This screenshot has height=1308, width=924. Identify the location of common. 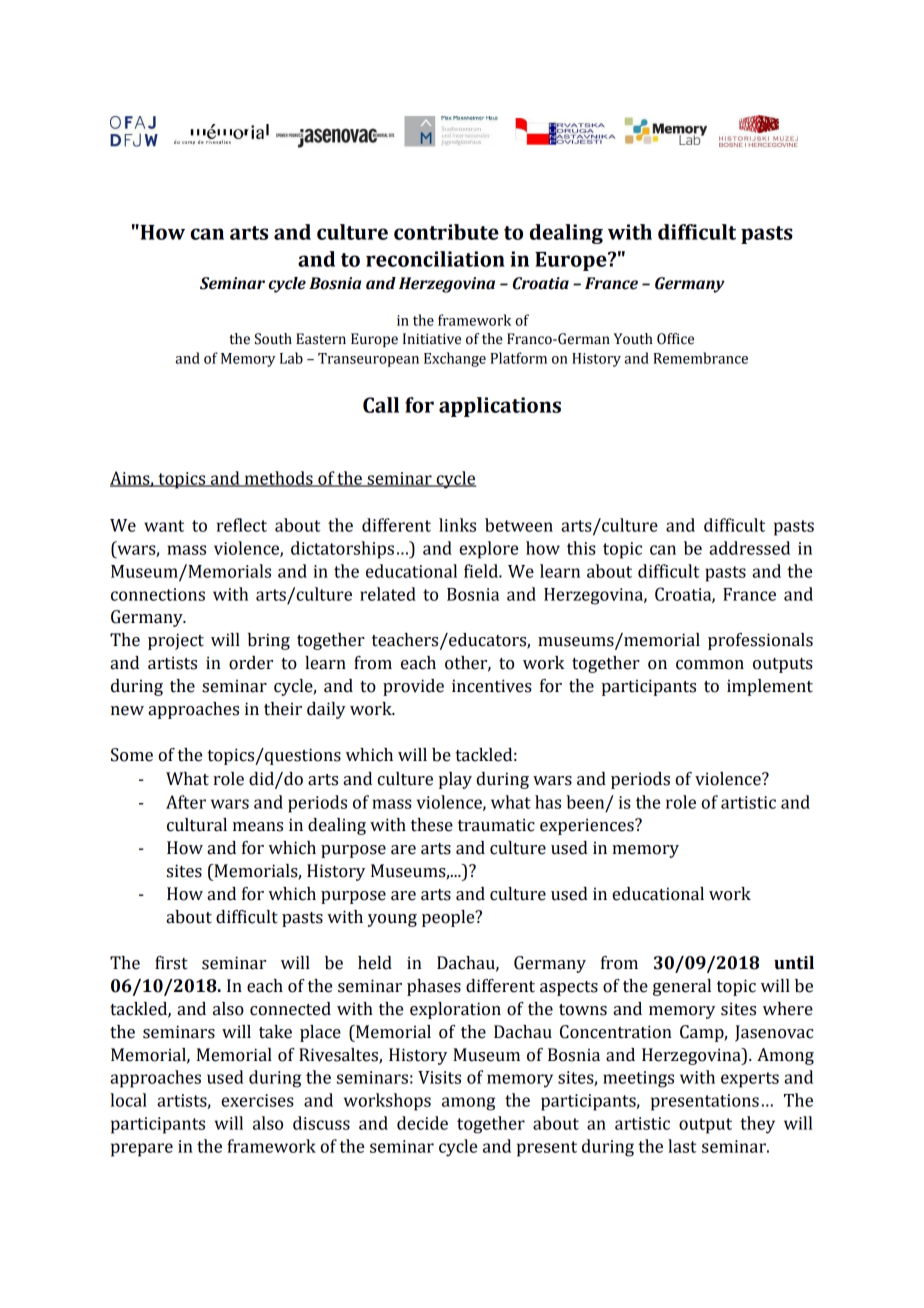
(710, 665).
